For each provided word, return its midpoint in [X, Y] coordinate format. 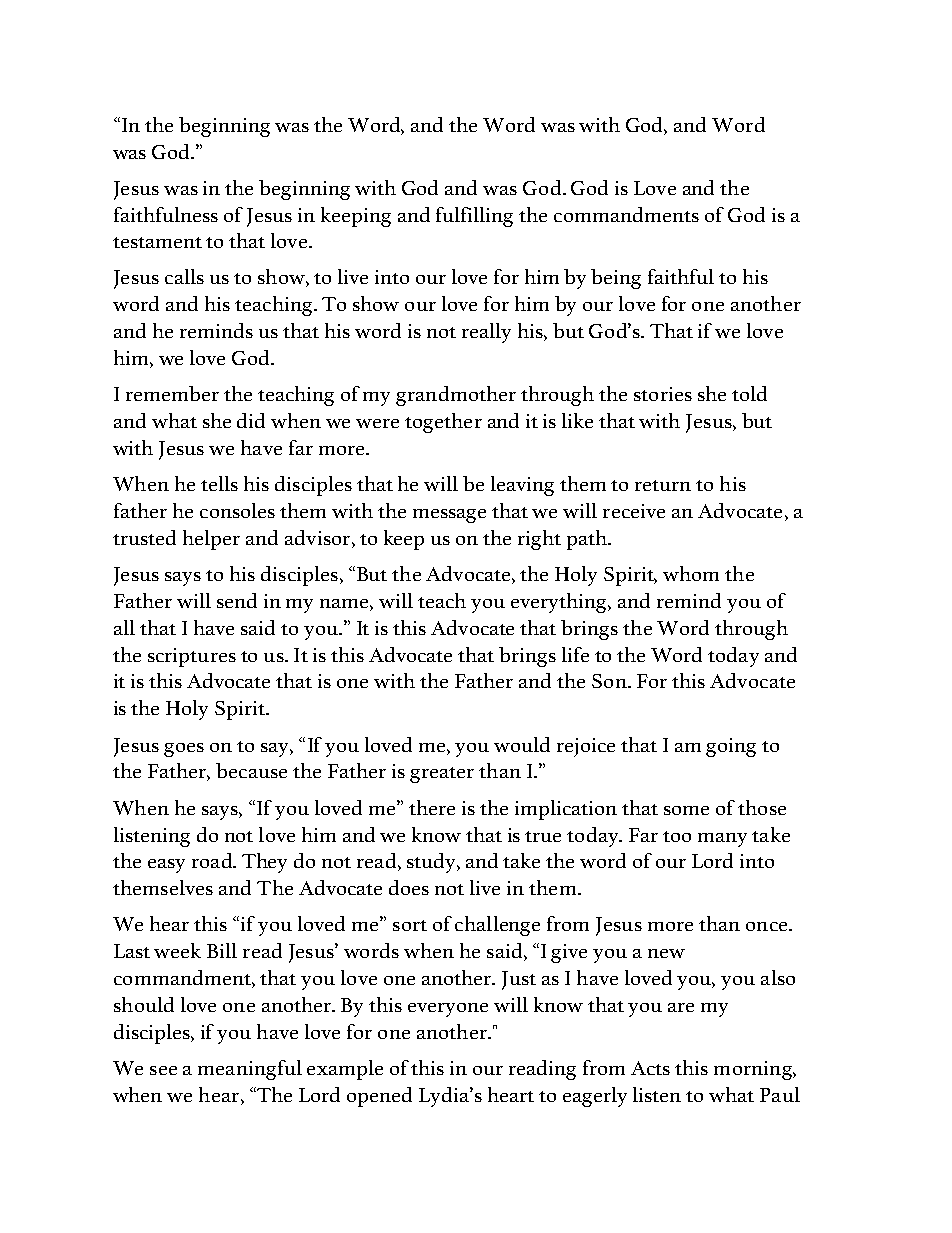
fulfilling [474, 217]
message [449, 516]
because [251, 770]
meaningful [250, 1070]
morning [754, 1070]
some [686, 810]
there [432, 807]
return [663, 485]
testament [157, 242]
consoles [237, 510]
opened [379, 1097]
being [616, 279]
